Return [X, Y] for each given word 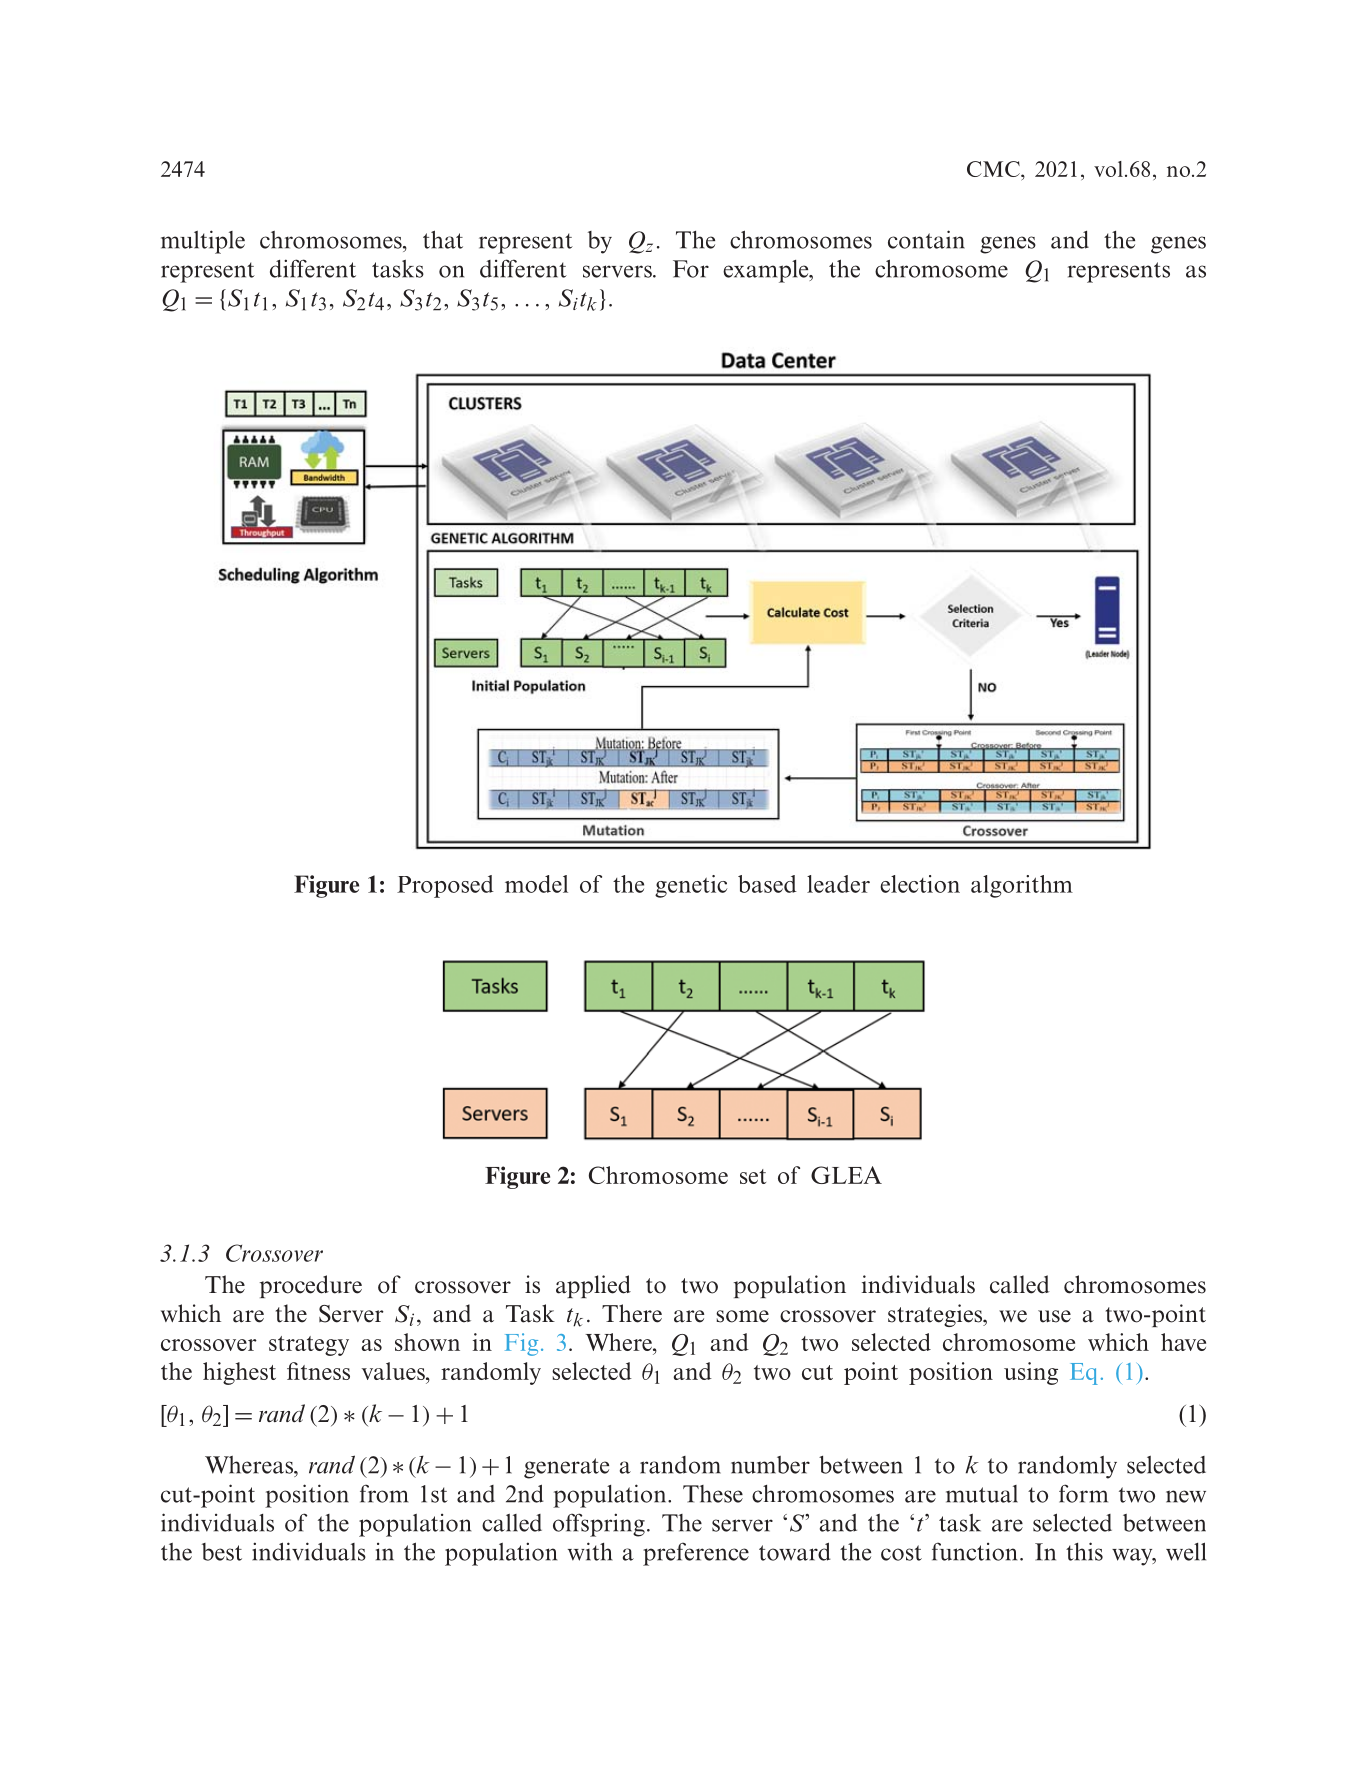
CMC [994, 169]
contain [926, 239]
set [753, 1176]
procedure [311, 1286]
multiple [203, 242]
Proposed [445, 886]
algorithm [1022, 886]
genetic [691, 886]
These [713, 1494]
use [1054, 1316]
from [384, 1493]
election [920, 884]
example [767, 271]
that [443, 239]
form [1083, 1493]
